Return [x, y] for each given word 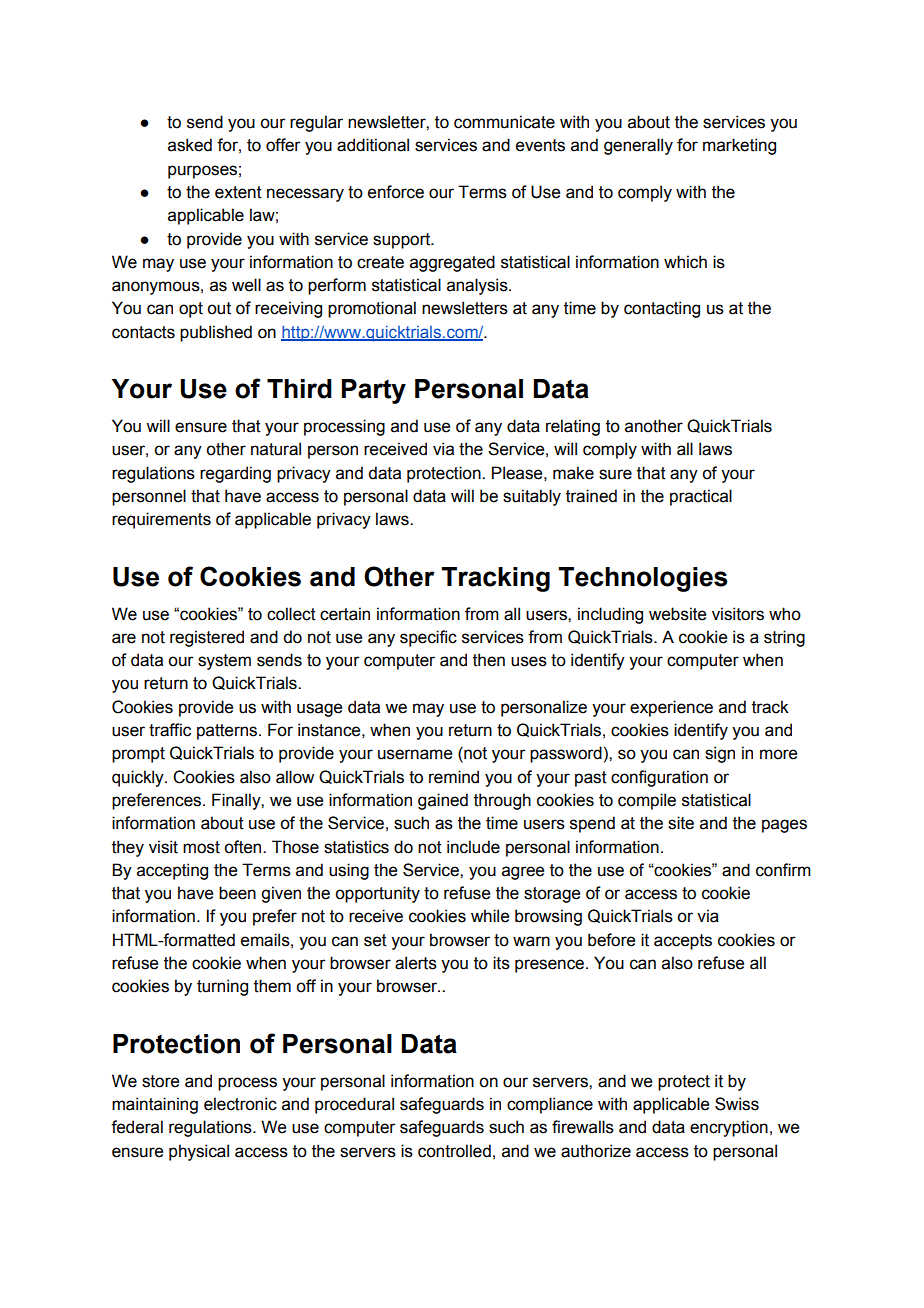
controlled [454, 1151]
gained [443, 801]
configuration [659, 778]
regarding [235, 474]
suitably [532, 497]
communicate [504, 122]
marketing [739, 146]
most [201, 847]
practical [701, 497]
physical [199, 1152]
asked [190, 145]
